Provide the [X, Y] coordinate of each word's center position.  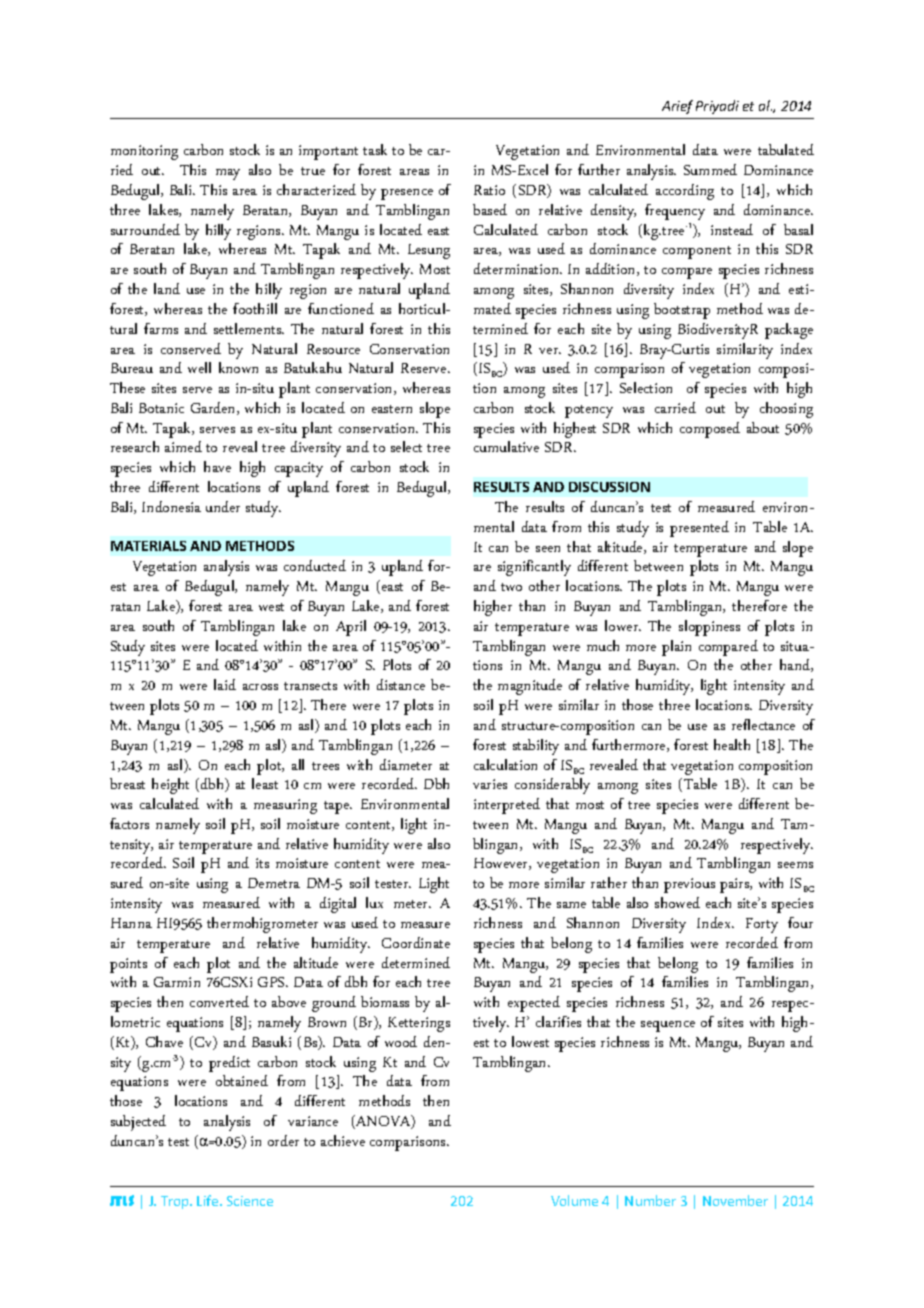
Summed [710, 169]
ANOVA [383, 1122]
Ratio [489, 190]
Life [209, 1200]
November [735, 1200]
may [228, 174]
